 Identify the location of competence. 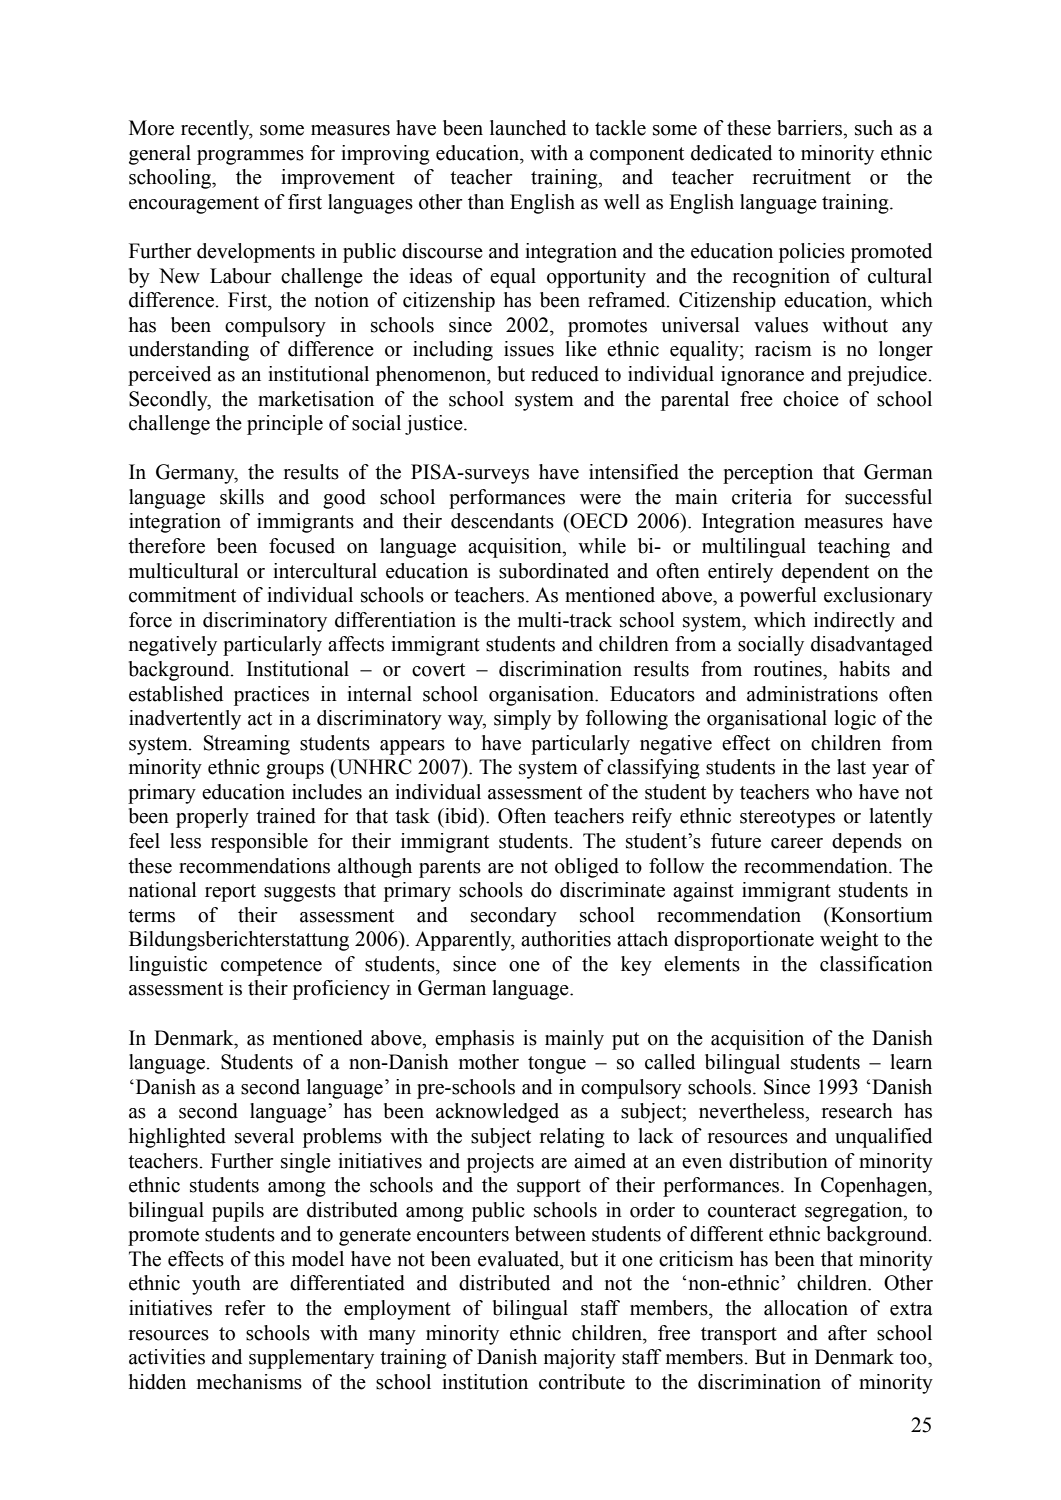
(271, 967).
